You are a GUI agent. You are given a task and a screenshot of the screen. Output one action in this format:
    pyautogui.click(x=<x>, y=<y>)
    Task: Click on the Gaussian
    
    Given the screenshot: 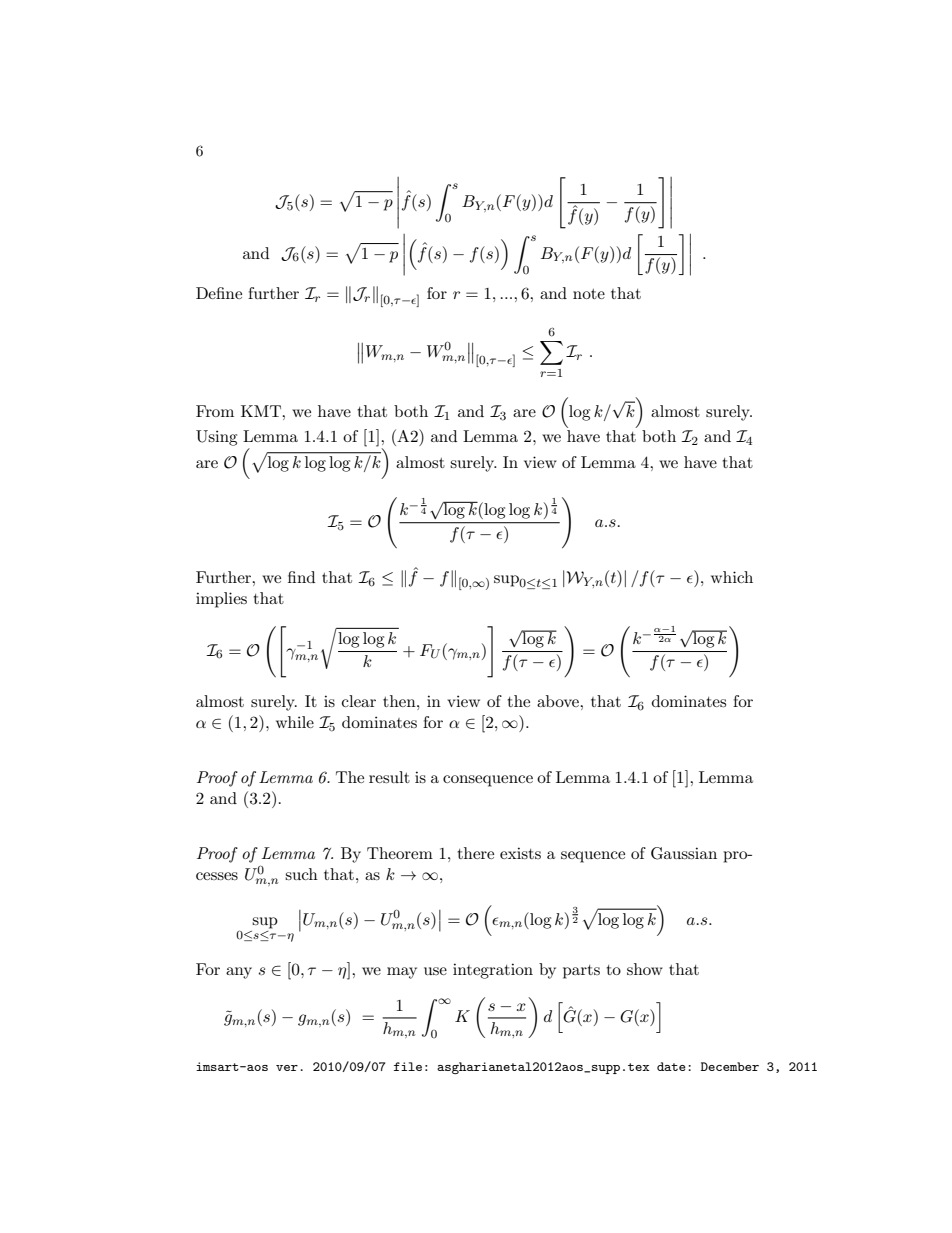 What is the action you would take?
    pyautogui.click(x=684, y=853)
